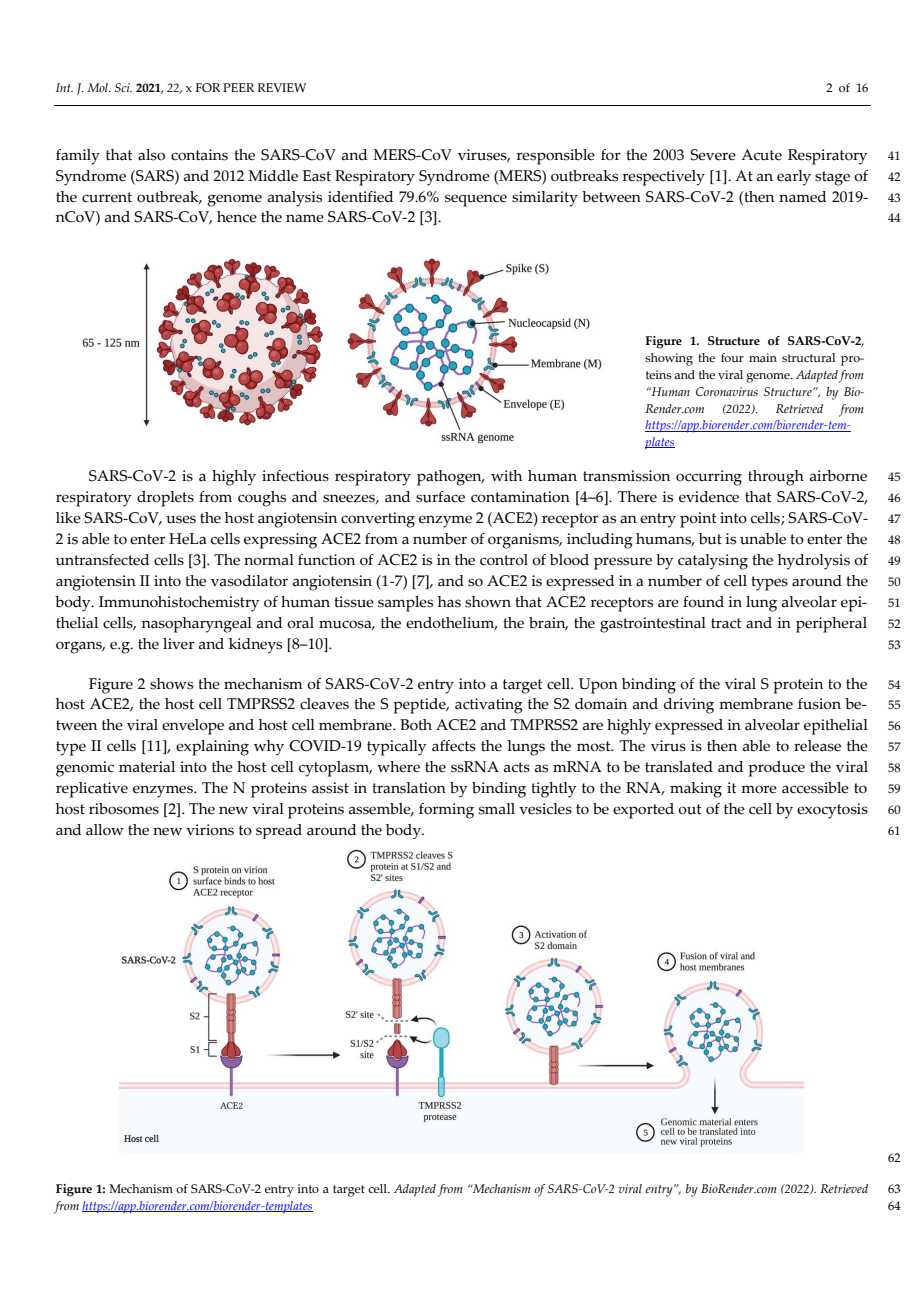 The image size is (924, 1308). Describe the element at coordinates (761, 155) in the image. I see `Acute` at that location.
